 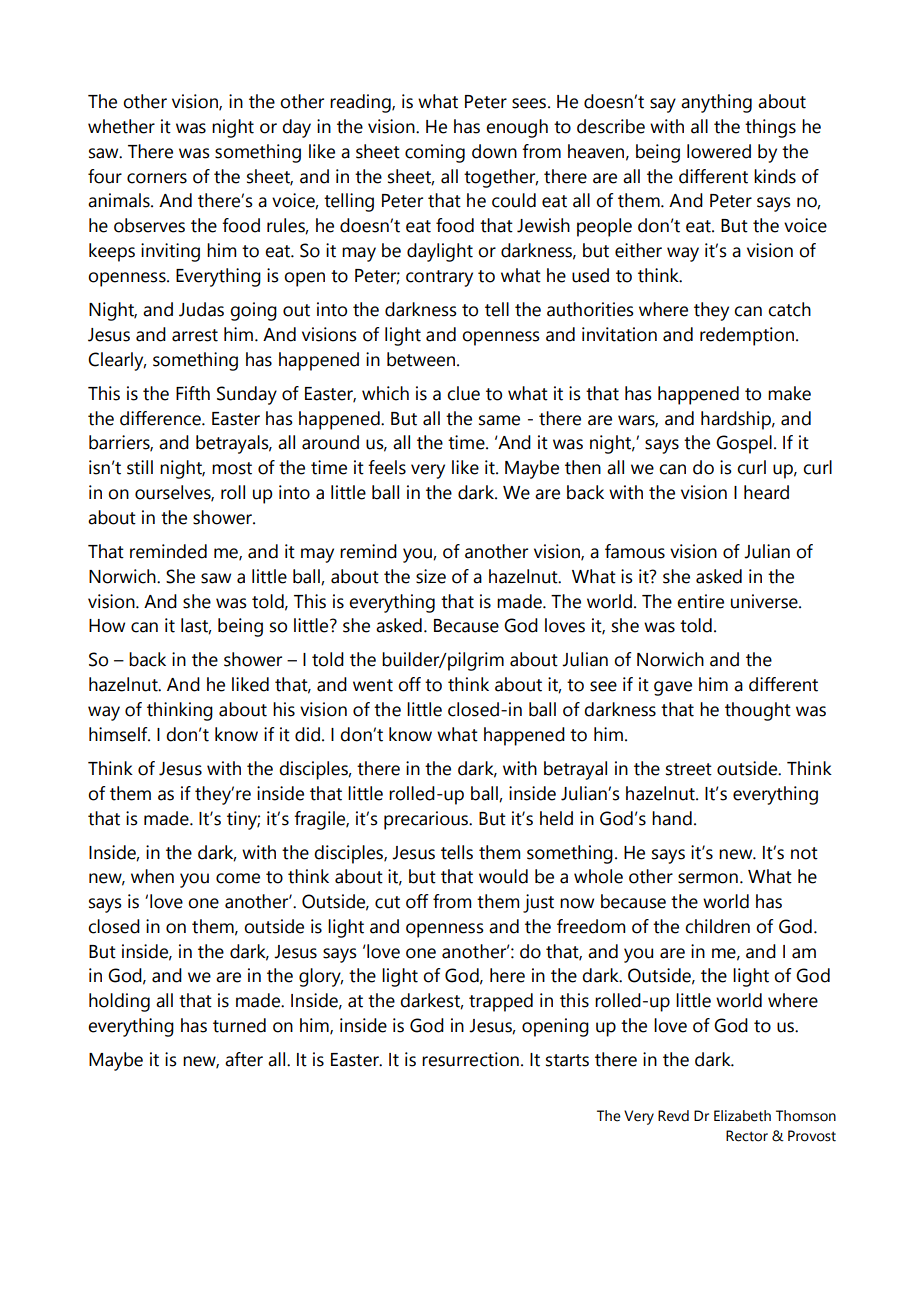 I want to click on heard, so click(x=766, y=492).
